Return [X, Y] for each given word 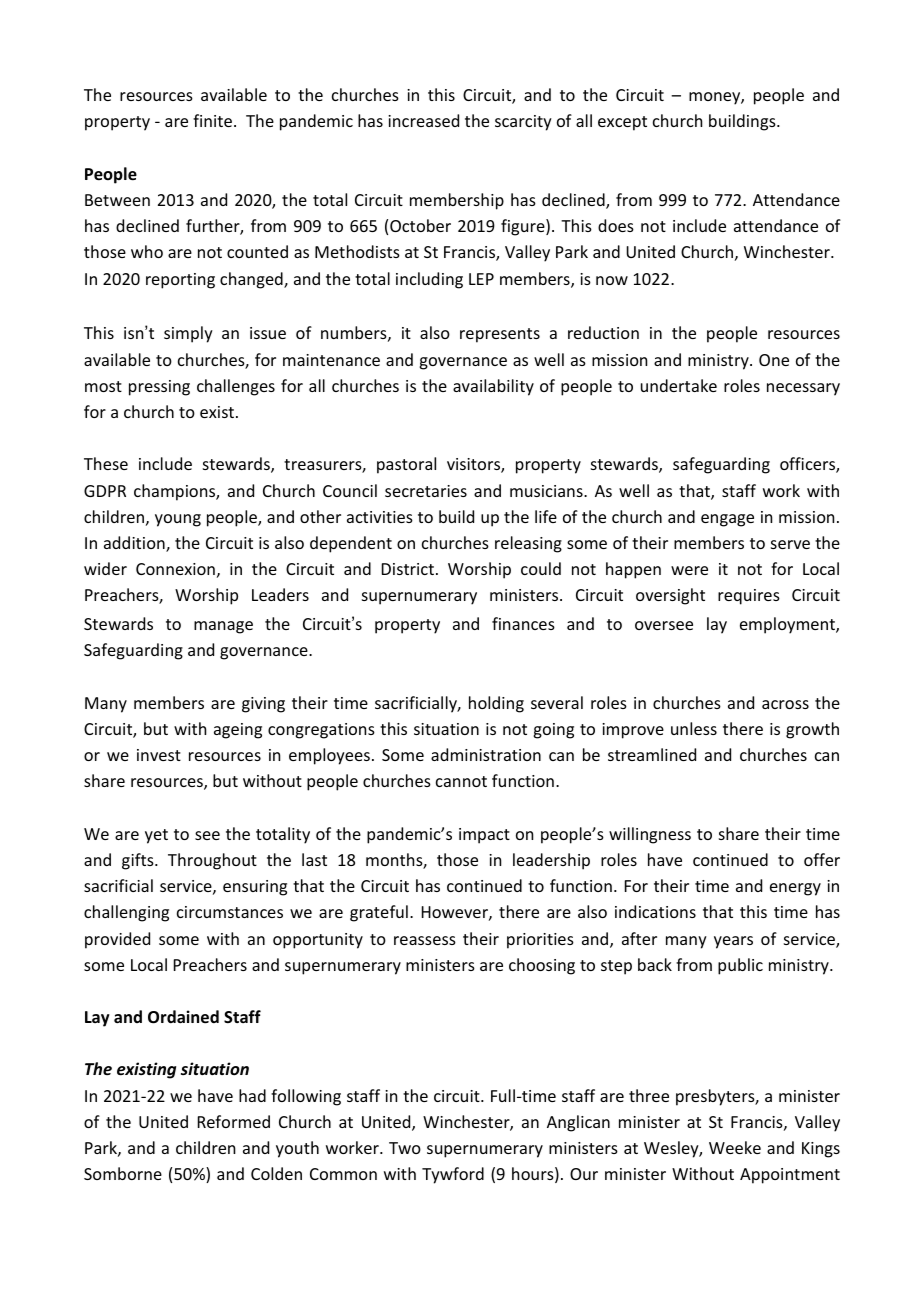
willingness [650, 835]
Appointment [790, 1176]
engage [727, 520]
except [622, 123]
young [178, 520]
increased [423, 120]
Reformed [234, 1121]
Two [405, 1148]
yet [156, 836]
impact [484, 836]
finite [212, 120]
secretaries [426, 491]
